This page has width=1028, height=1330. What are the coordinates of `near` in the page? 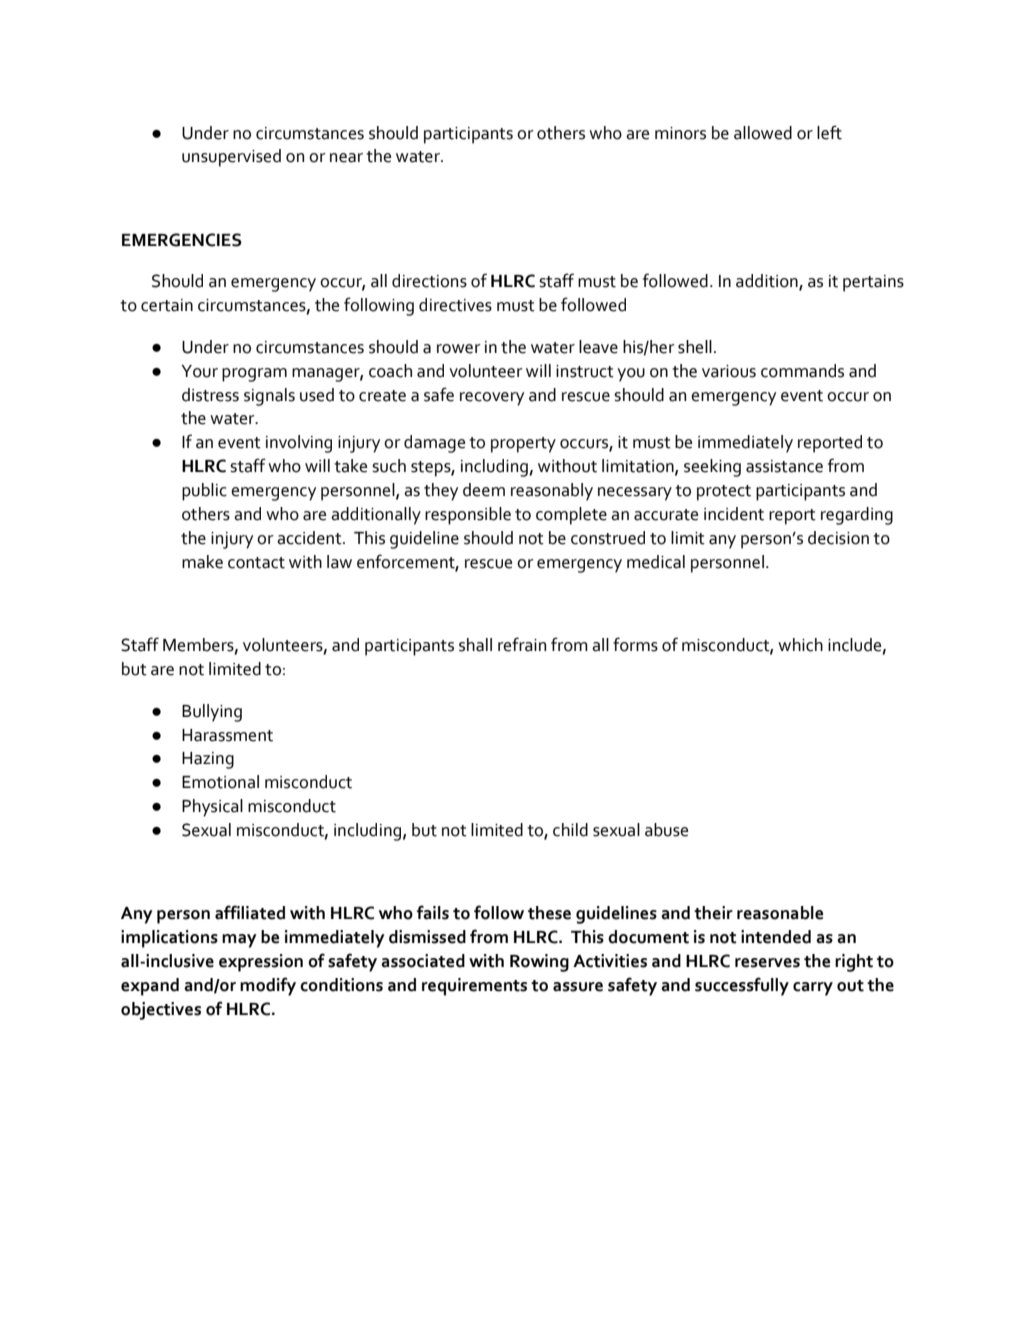 It's located at (346, 158).
